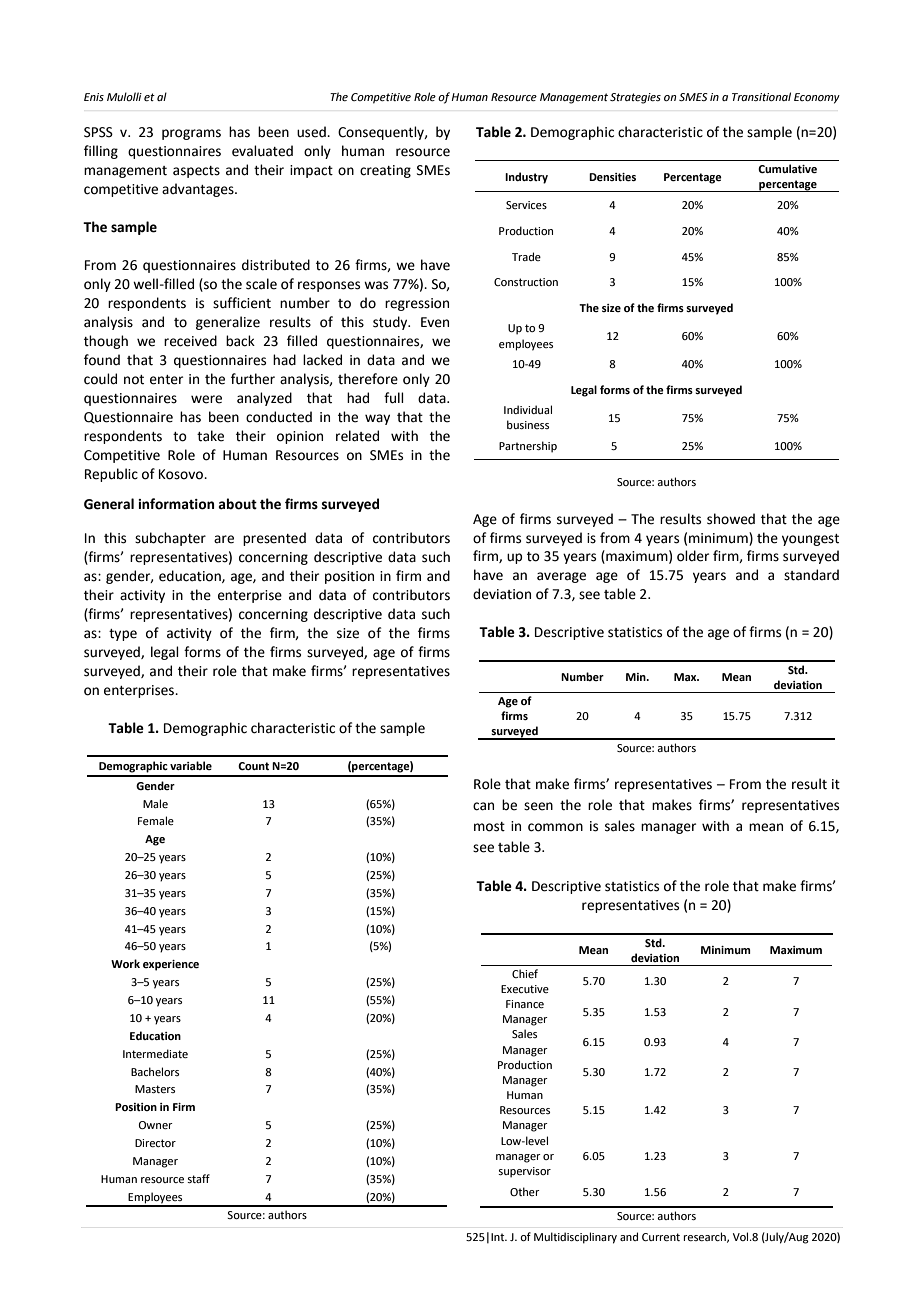  I want to click on standard, so click(811, 575).
